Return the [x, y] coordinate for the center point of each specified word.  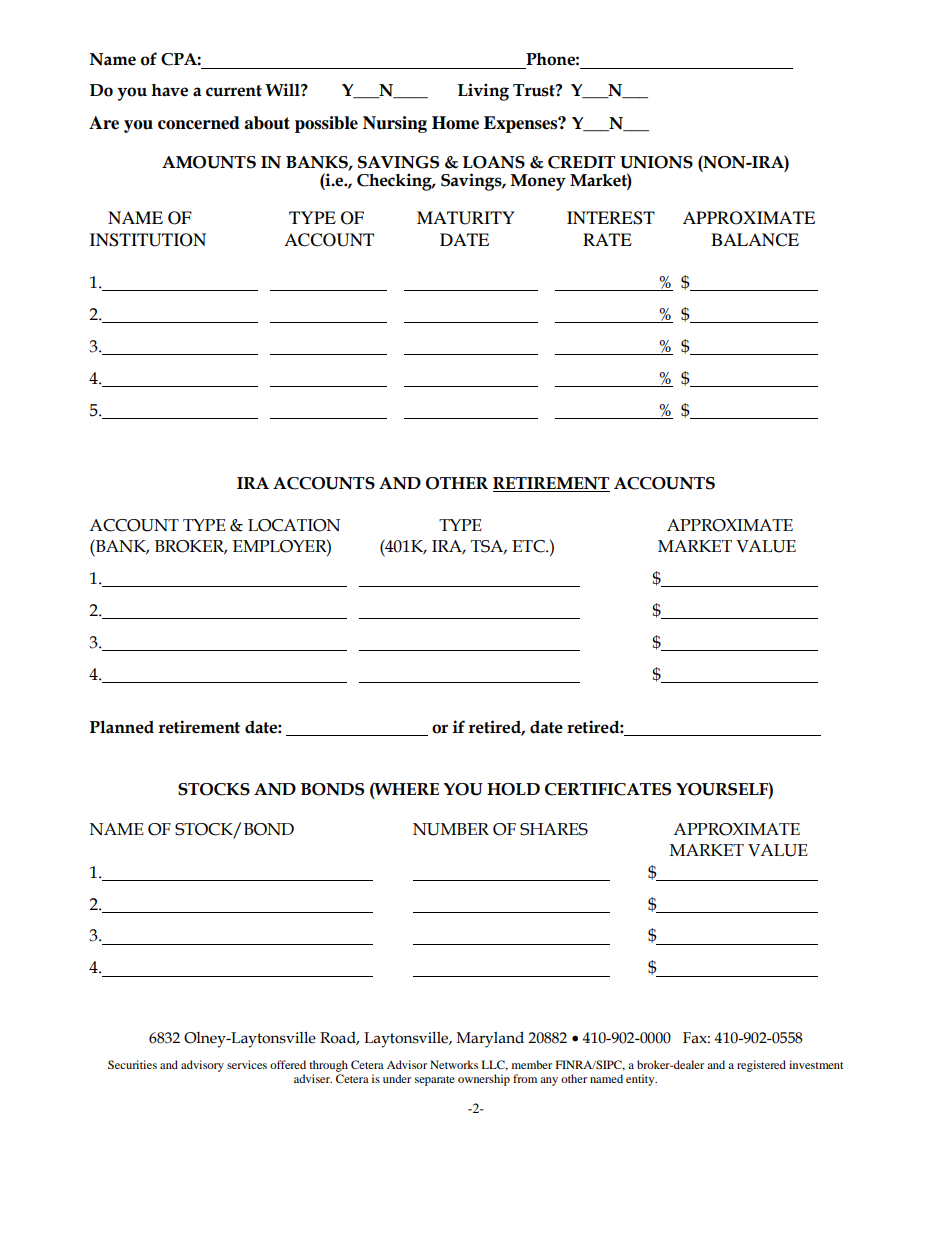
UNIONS [656, 162]
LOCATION [294, 525]
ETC [529, 546]
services [247, 1064]
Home [455, 123]
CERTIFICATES [608, 789]
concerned [199, 123]
